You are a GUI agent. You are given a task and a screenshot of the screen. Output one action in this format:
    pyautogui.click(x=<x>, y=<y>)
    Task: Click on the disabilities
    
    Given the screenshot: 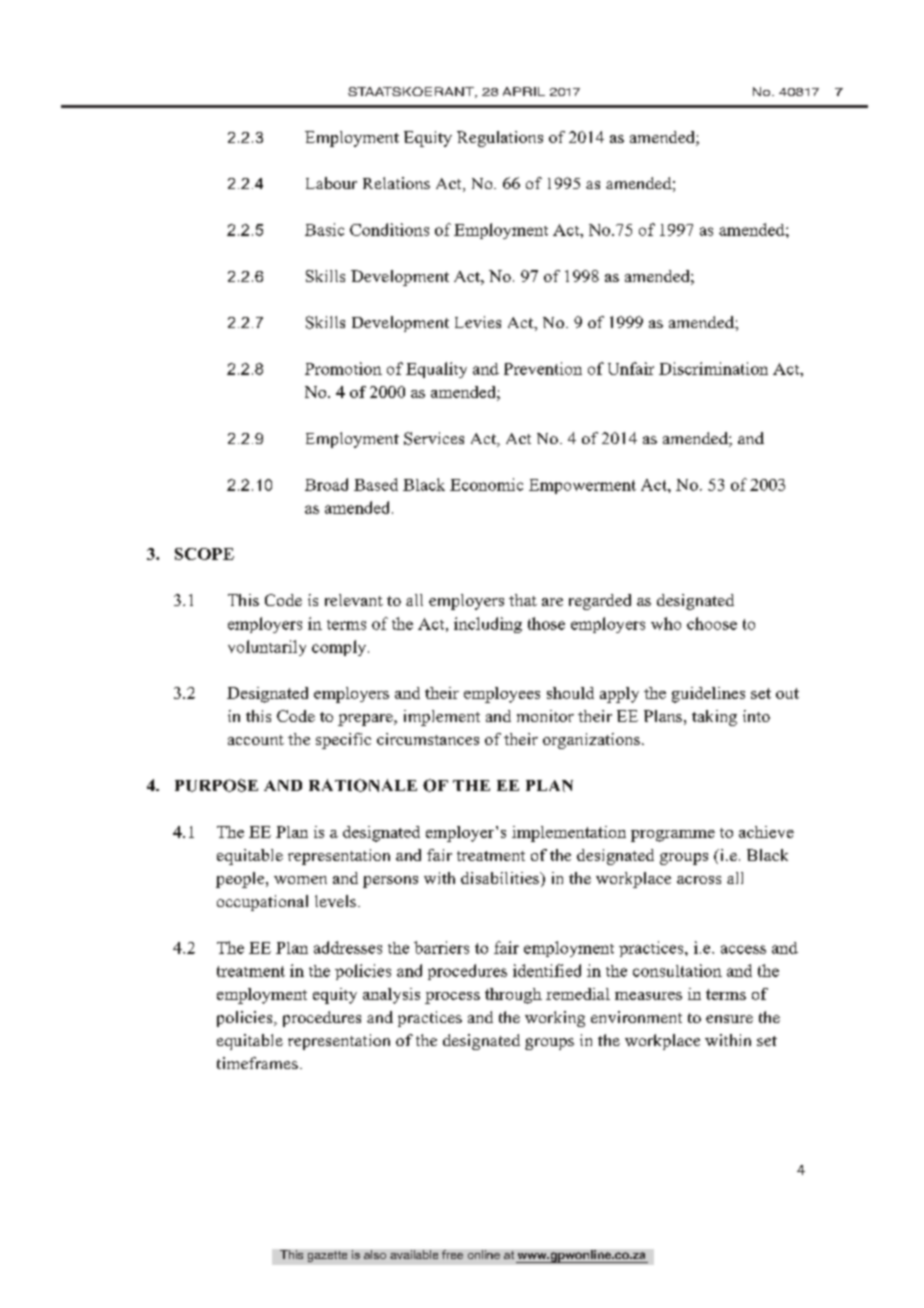 What is the action you would take?
    pyautogui.click(x=501, y=878)
